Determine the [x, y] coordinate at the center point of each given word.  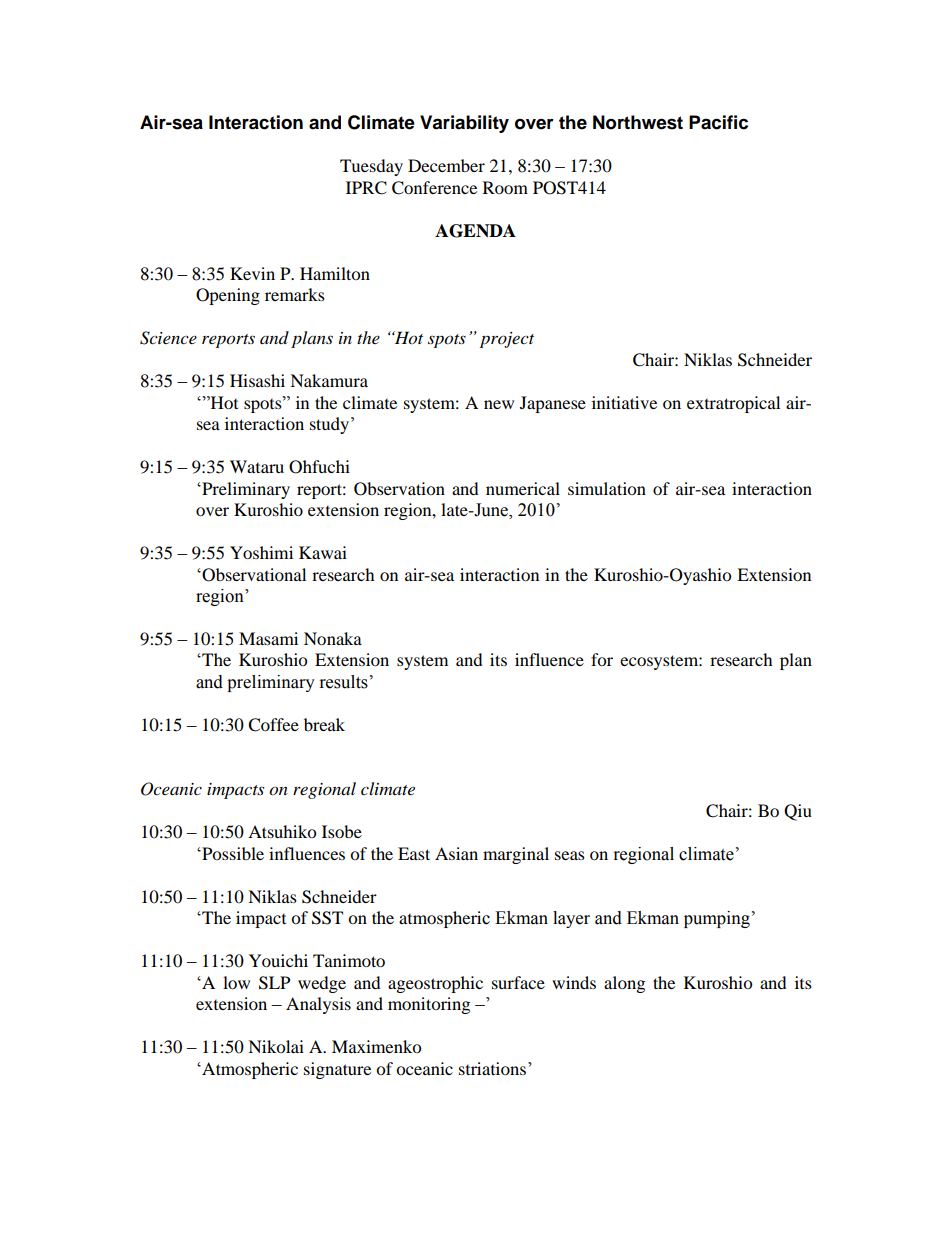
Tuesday [371, 167]
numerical [523, 488]
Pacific [718, 122]
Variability [464, 124]
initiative [624, 402]
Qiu [798, 812]
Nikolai [276, 1046]
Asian [456, 853]
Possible [232, 853]
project [507, 340]
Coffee [273, 725]
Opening [228, 296]
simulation [607, 488]
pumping [717, 919]
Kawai [323, 552]
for [602, 659]
